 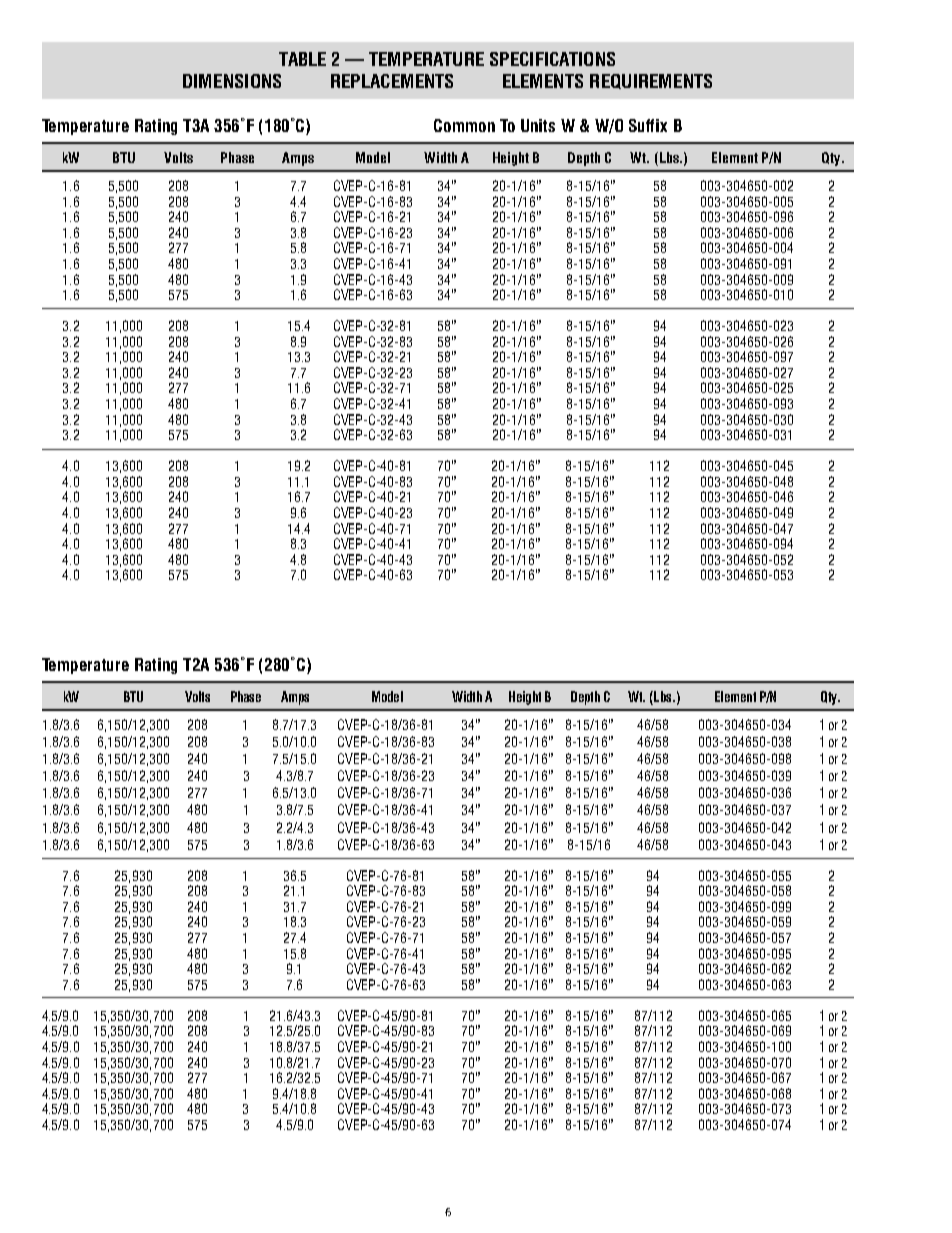 I want to click on DIMENSIONS, so click(x=232, y=81).
